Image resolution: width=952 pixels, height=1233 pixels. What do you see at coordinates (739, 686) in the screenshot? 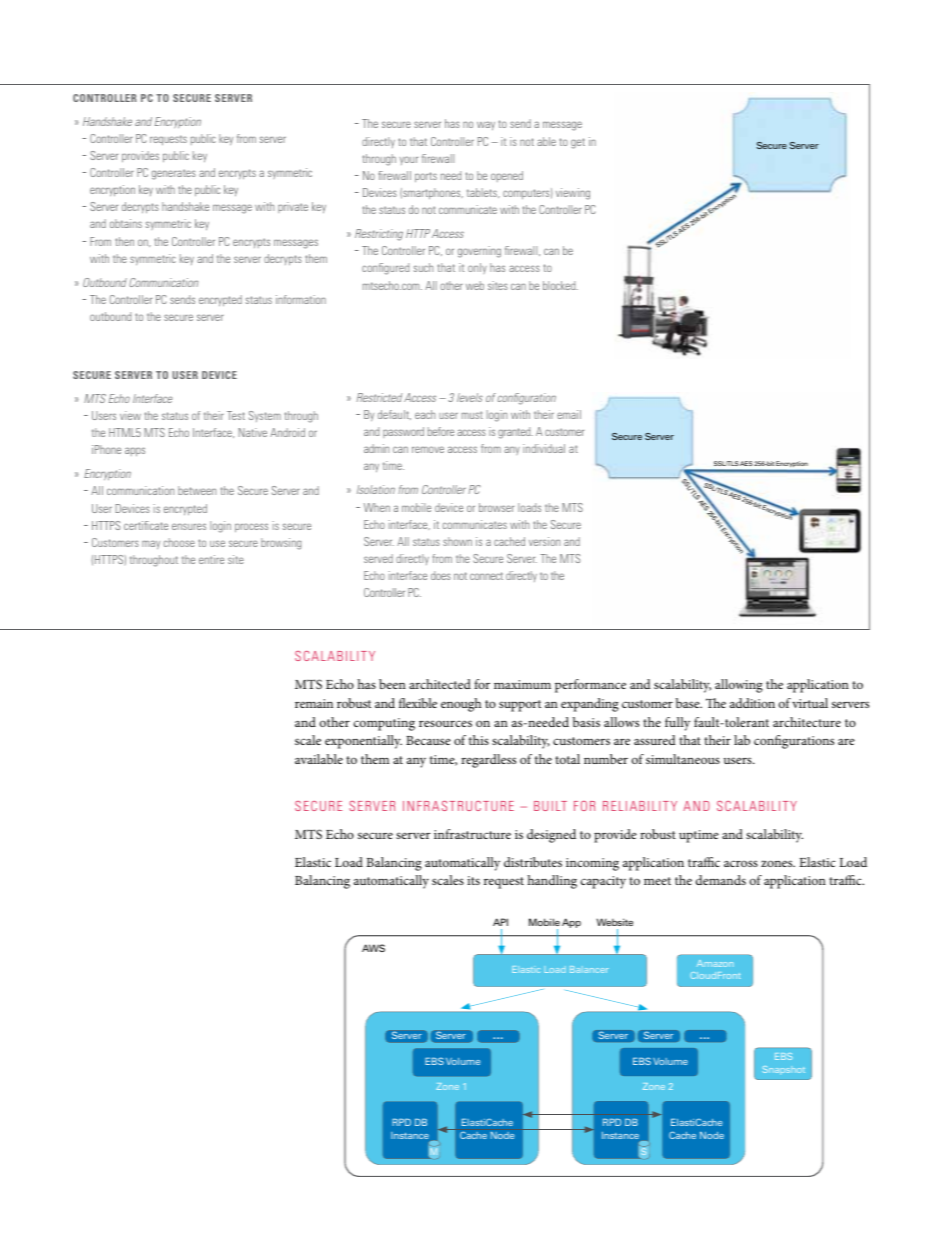
I see `allowing` at bounding box center [739, 686].
